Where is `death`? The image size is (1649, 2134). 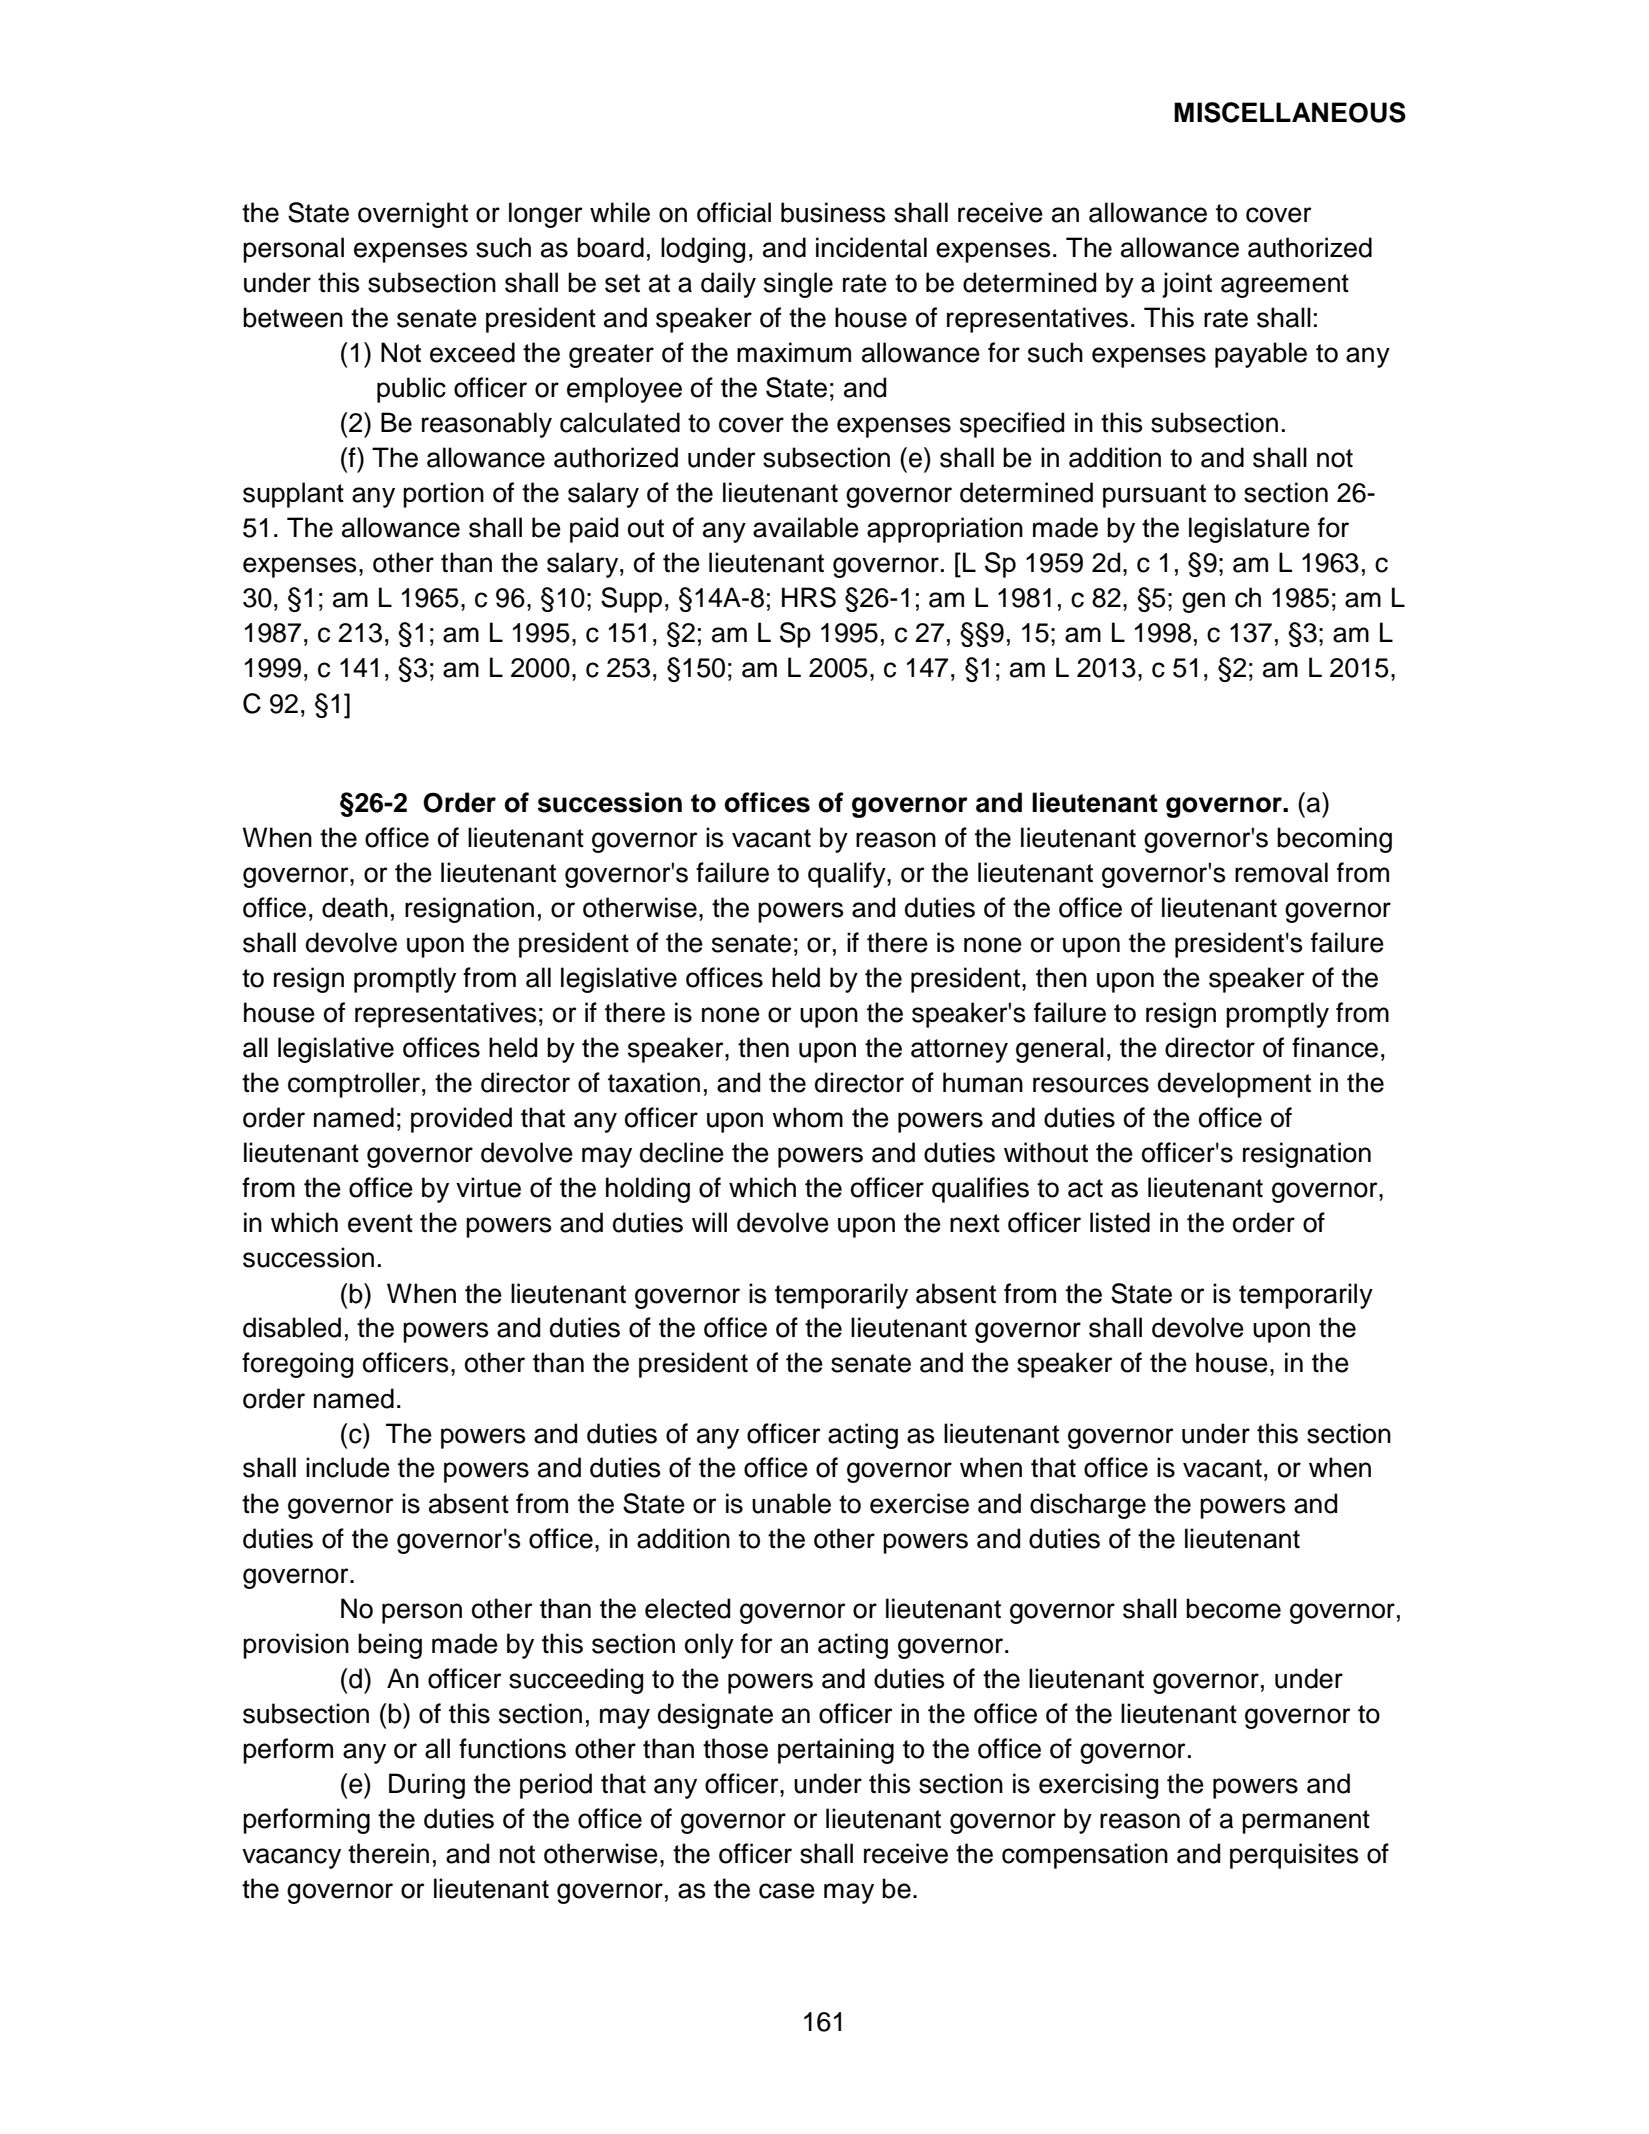 death is located at coordinates (355, 907).
